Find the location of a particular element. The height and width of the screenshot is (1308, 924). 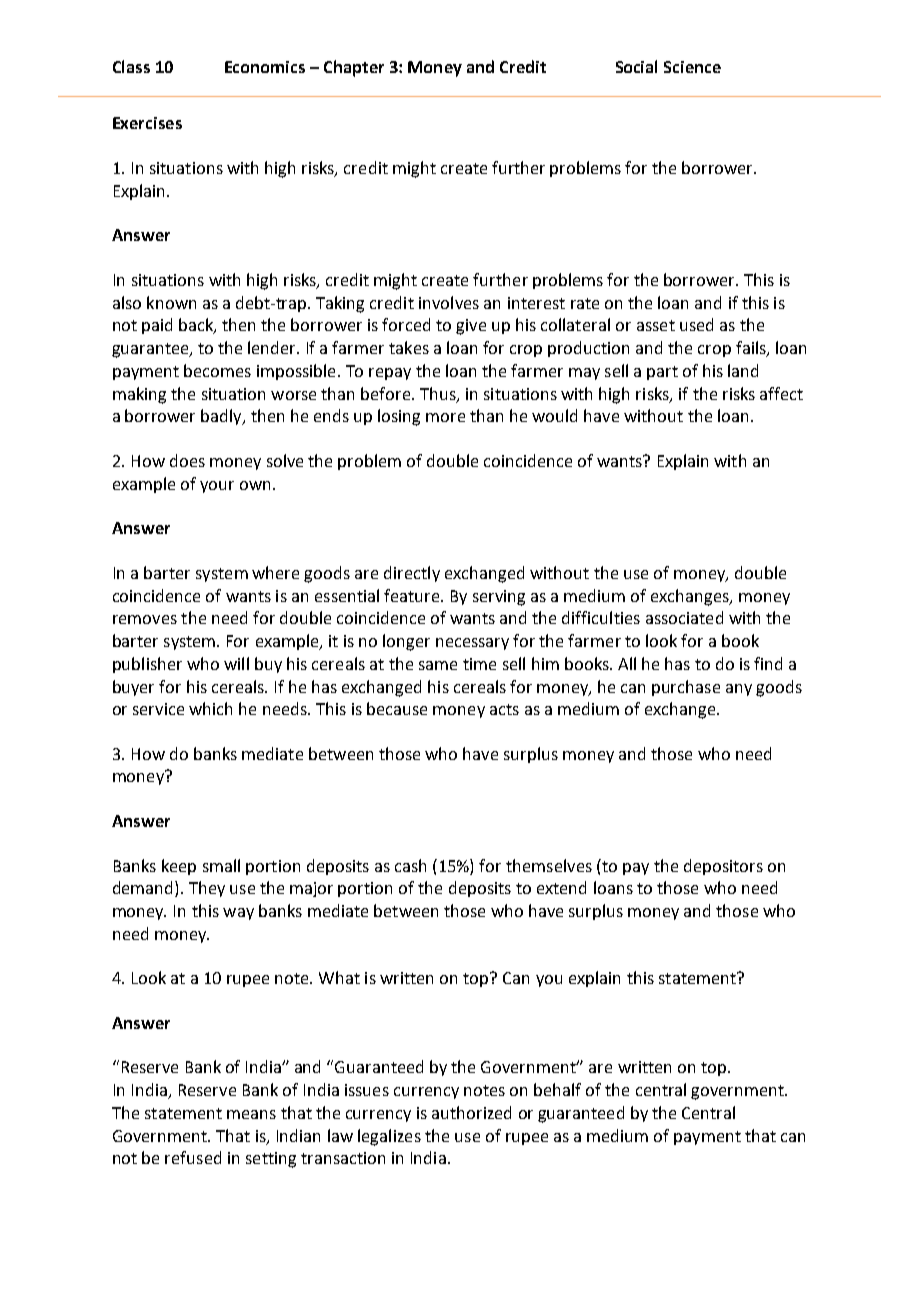

Chapter is located at coordinates (354, 68).
